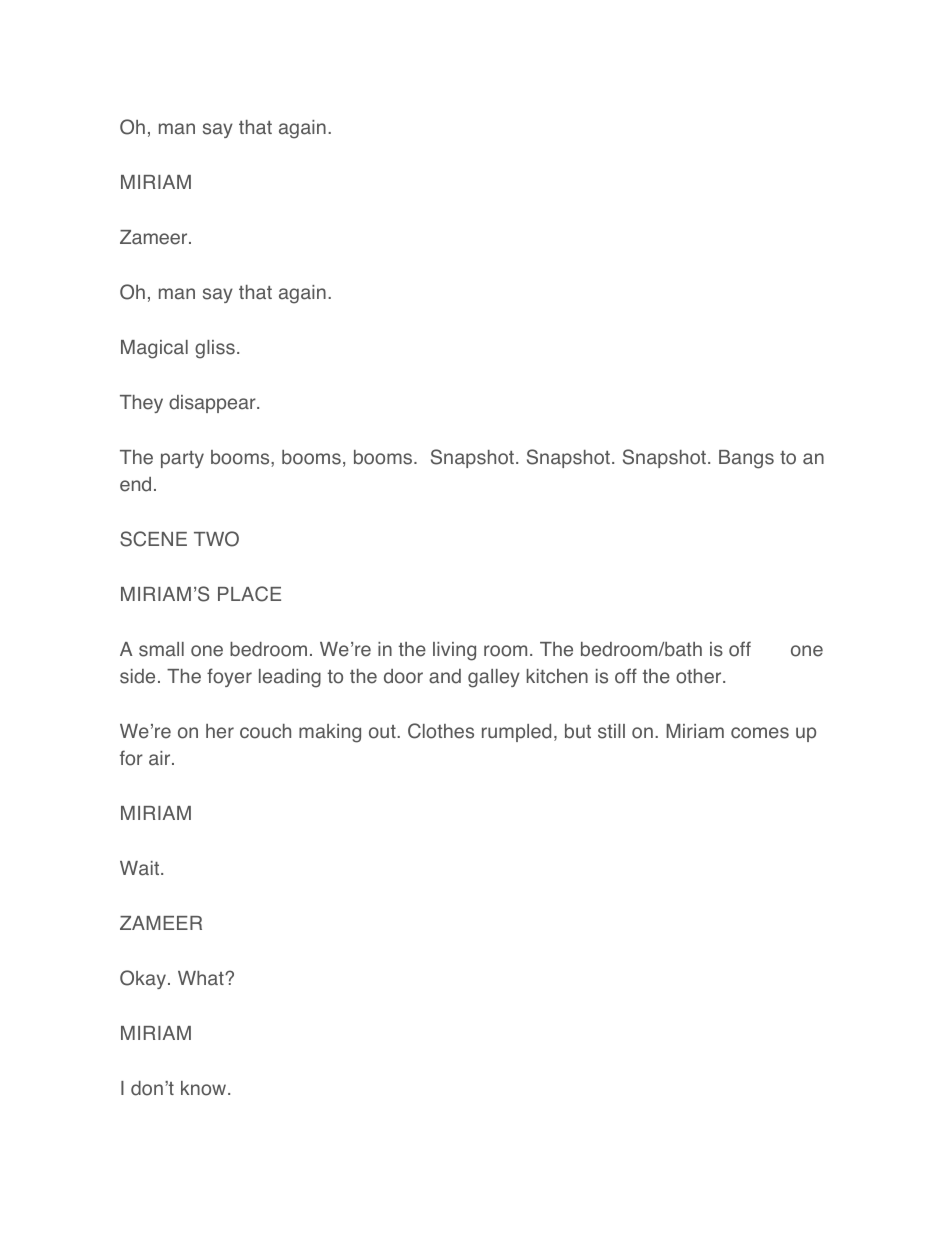 Image resolution: width=952 pixels, height=1233 pixels. What do you see at coordinates (700, 676) in the document?
I see `other` at bounding box center [700, 676].
